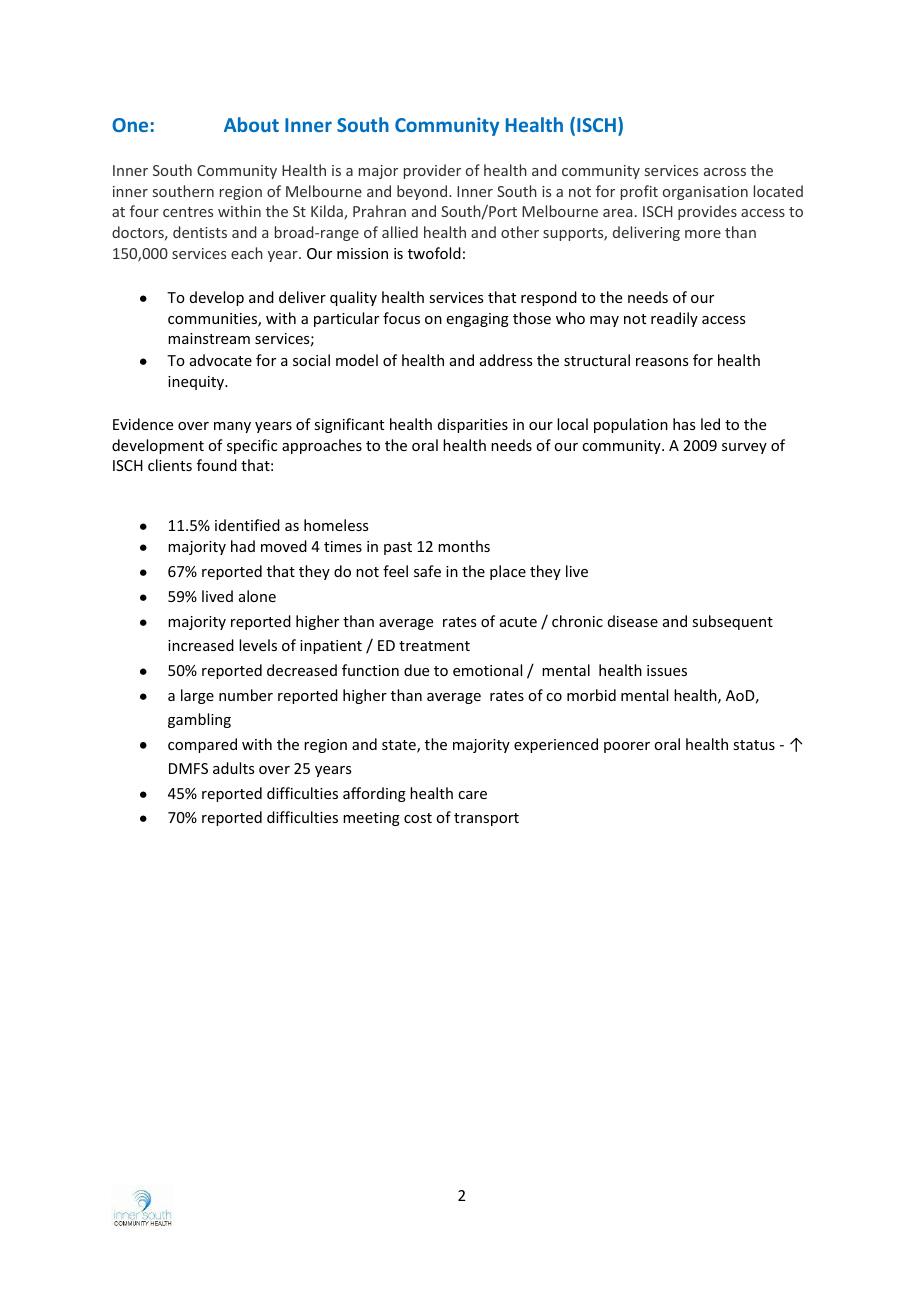  I want to click on increased, so click(201, 645).
